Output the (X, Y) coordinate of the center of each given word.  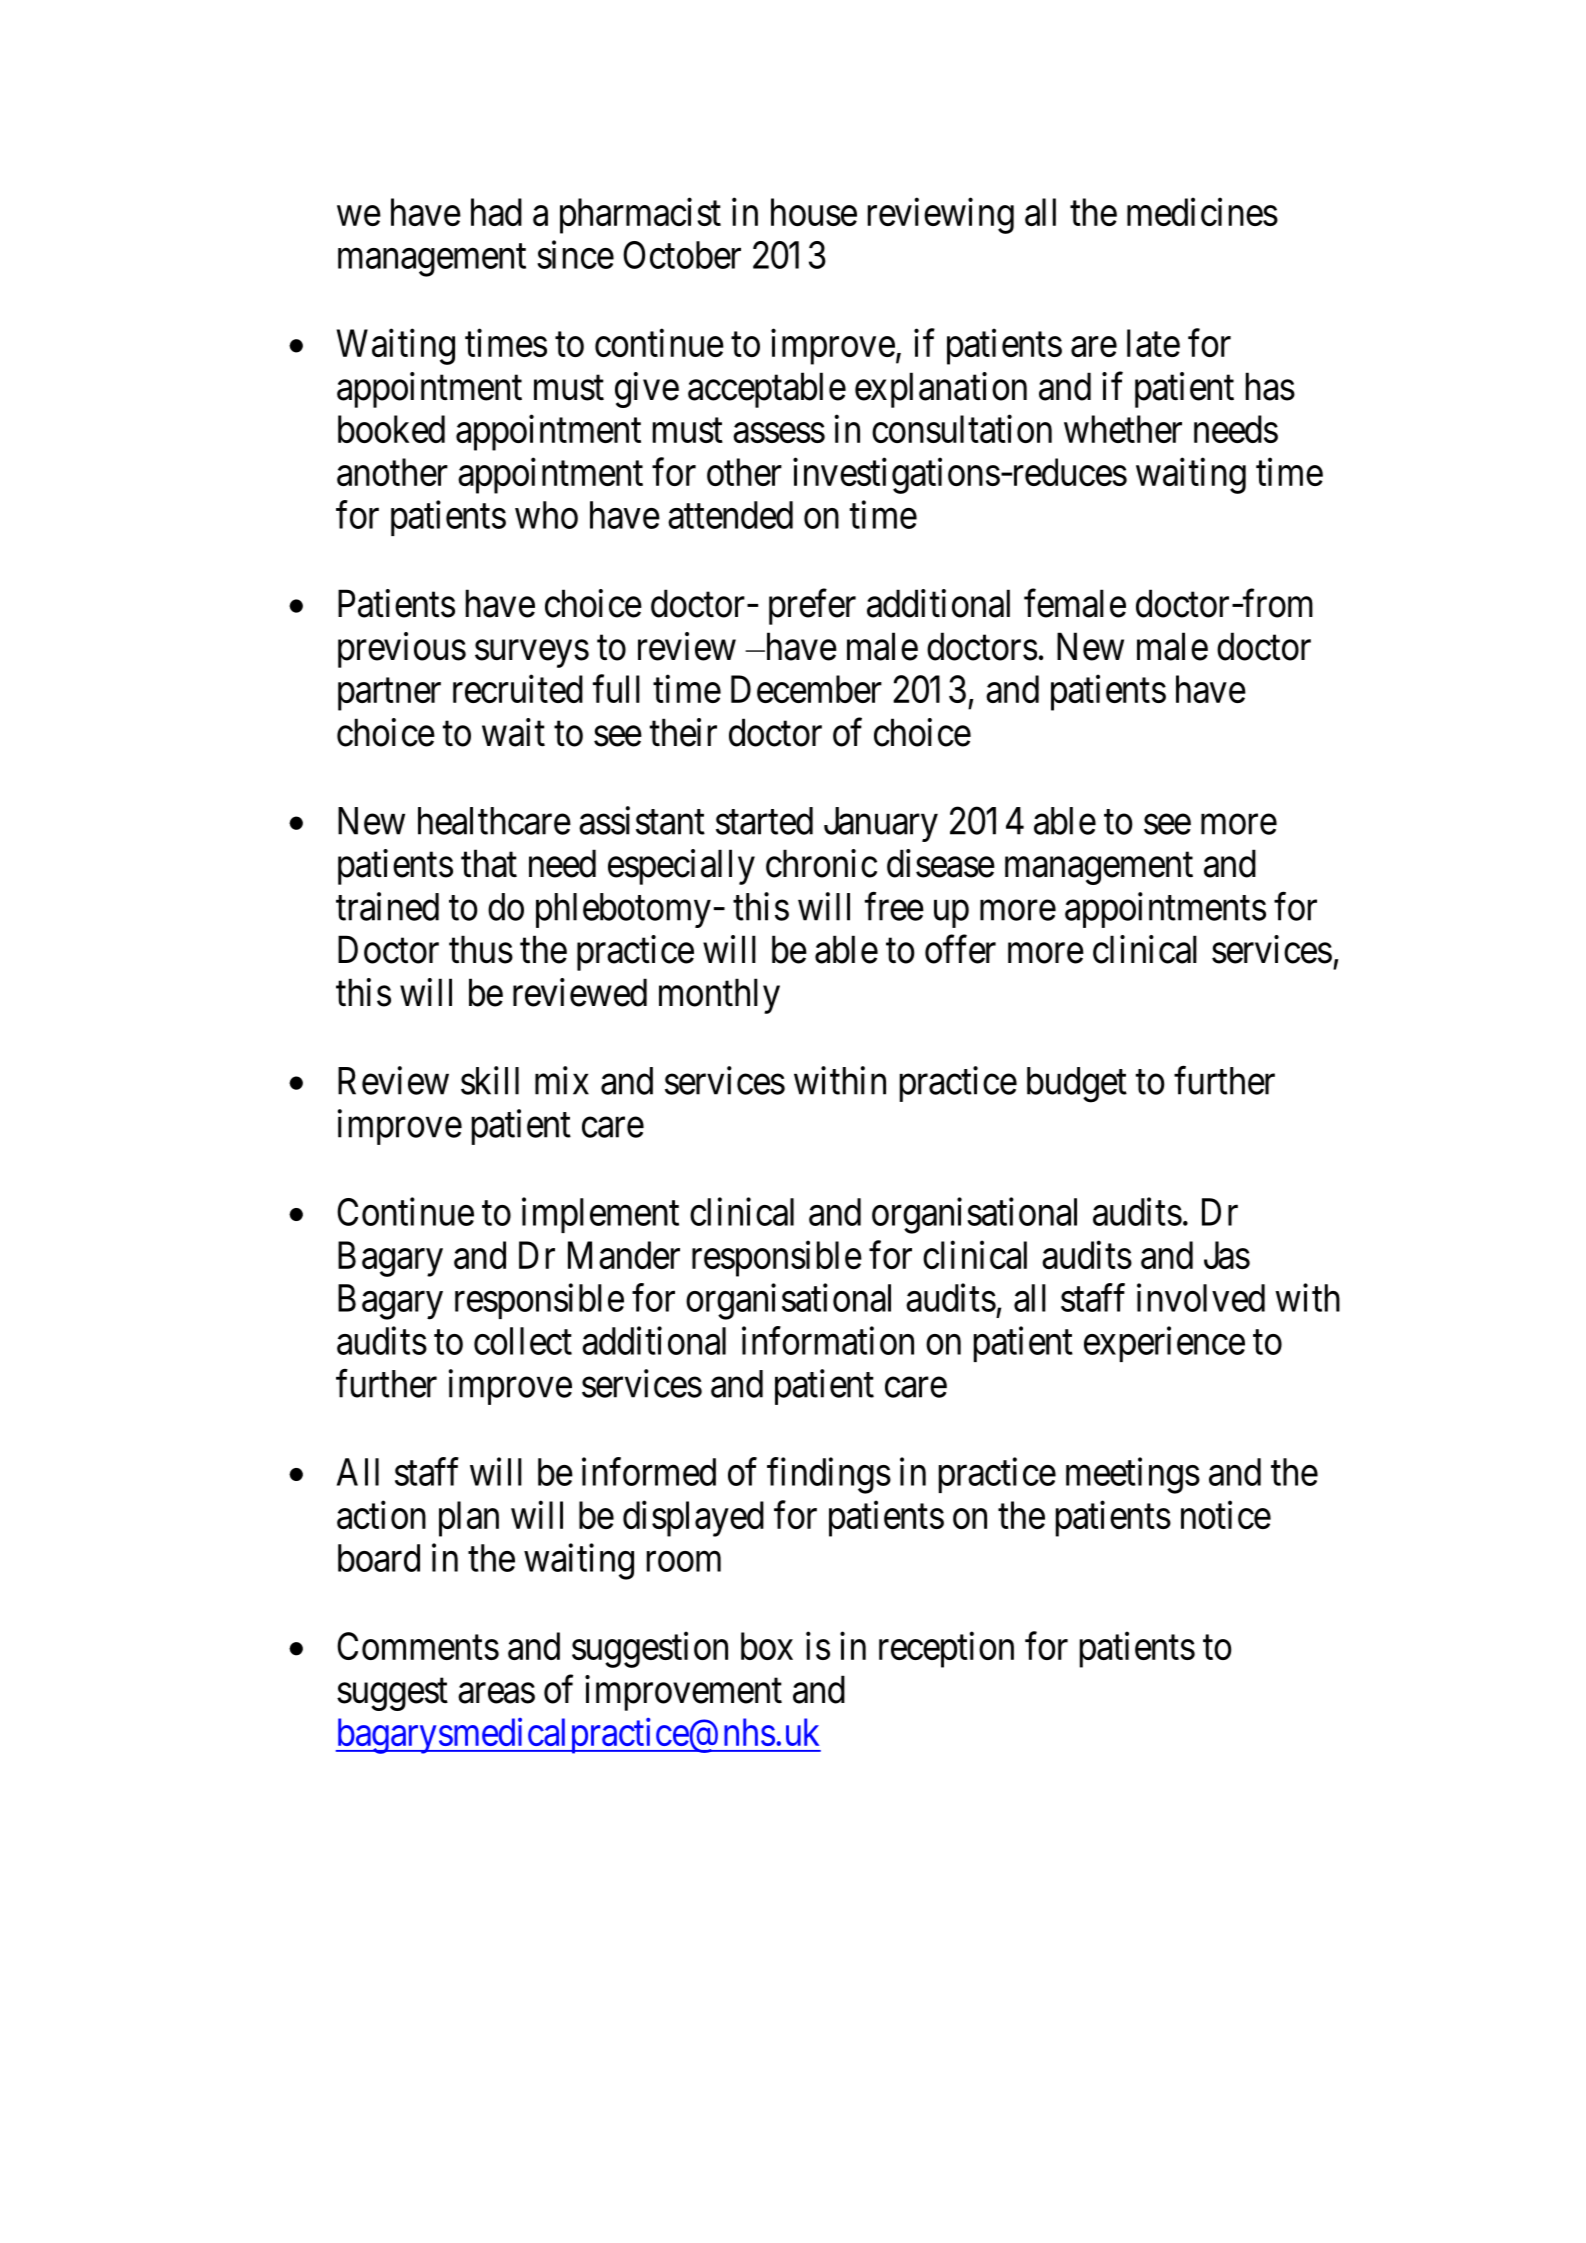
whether (1123, 429)
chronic (821, 863)
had (496, 212)
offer (960, 949)
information (828, 1340)
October (682, 255)
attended (730, 515)
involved (1201, 1298)
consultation (962, 429)
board (379, 1558)
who (546, 515)
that (489, 863)
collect (523, 1341)
